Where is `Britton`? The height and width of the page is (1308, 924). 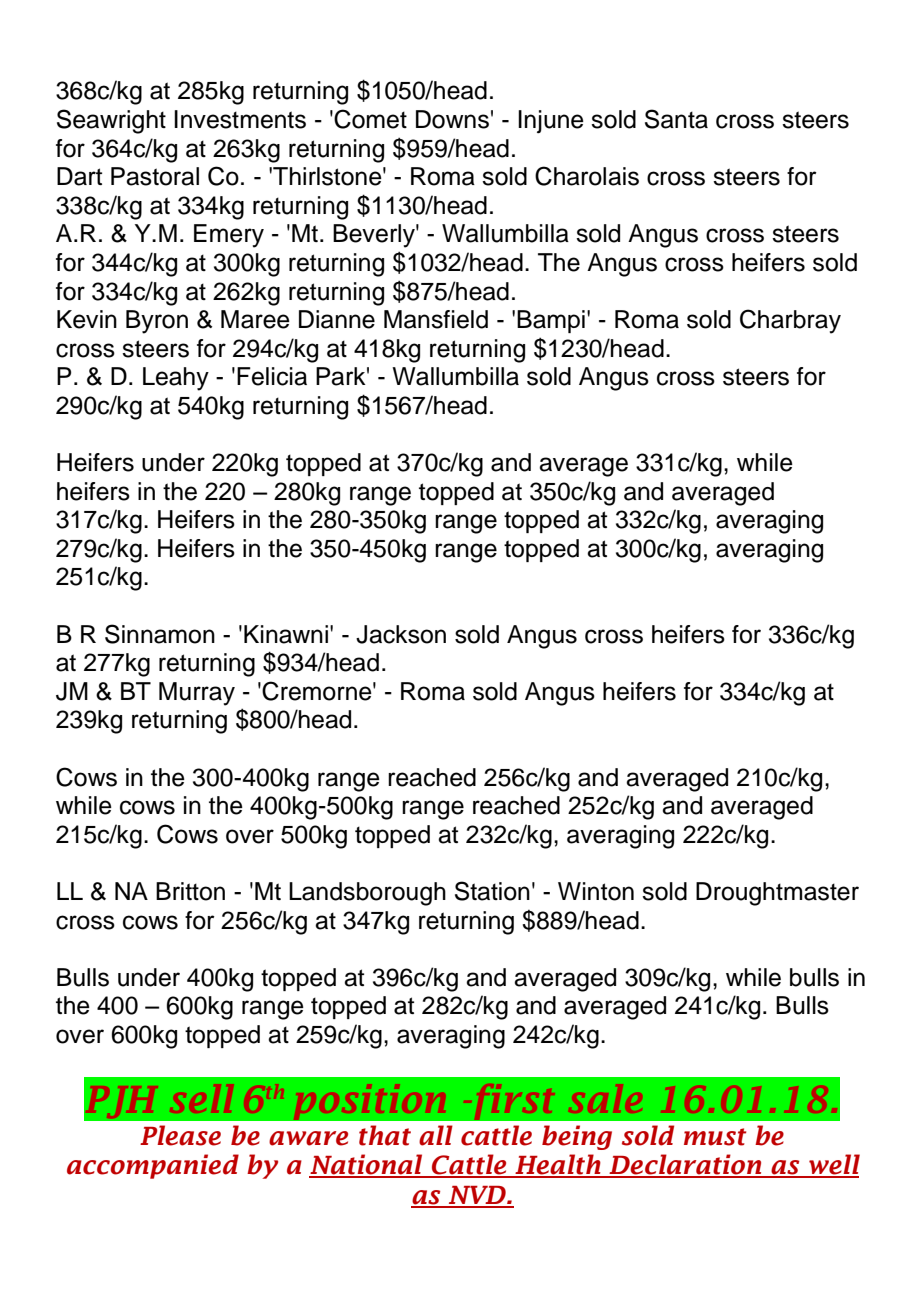
Britton is located at coordinates (190, 891).
